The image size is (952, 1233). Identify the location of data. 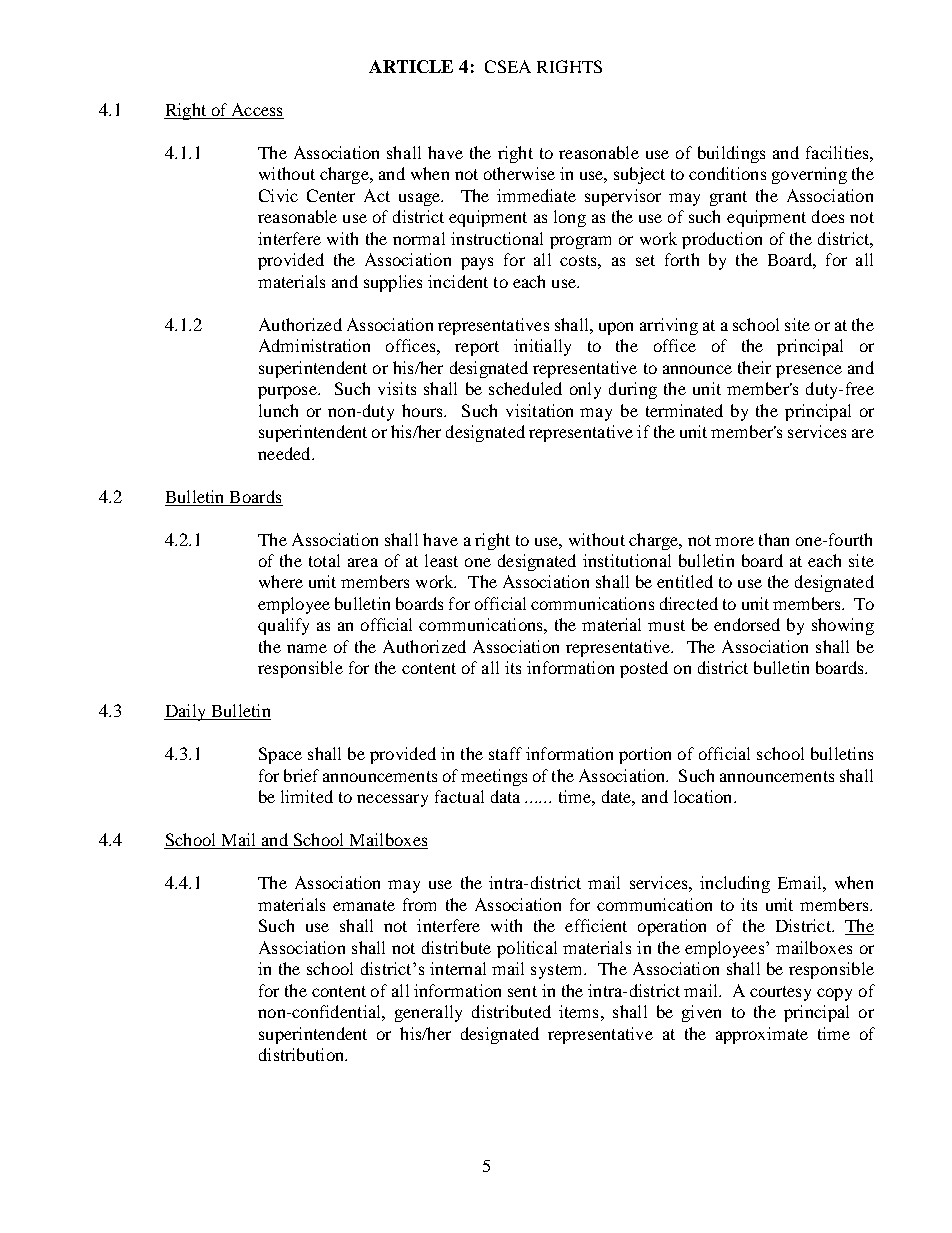
(505, 796).
